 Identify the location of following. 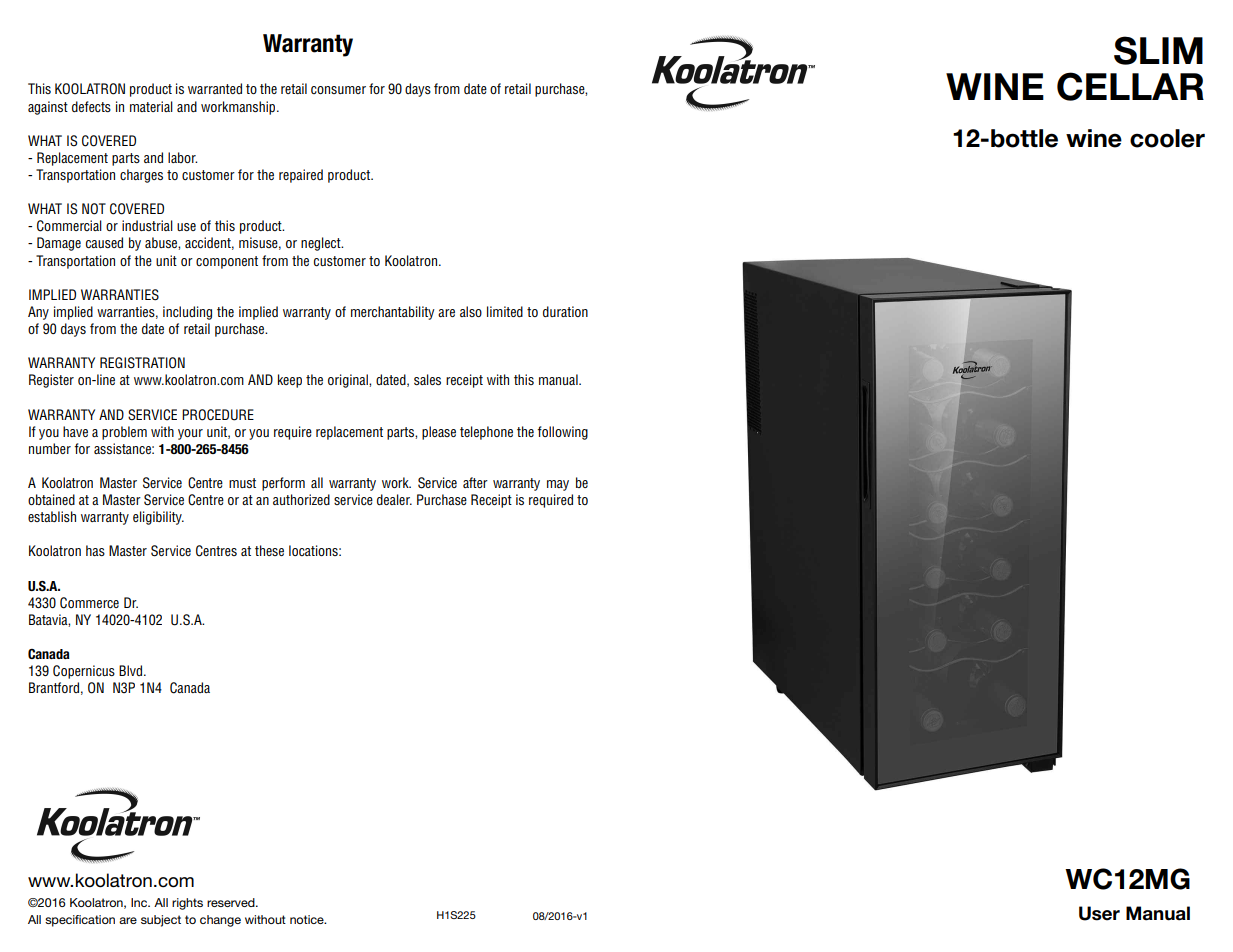
(562, 433).
